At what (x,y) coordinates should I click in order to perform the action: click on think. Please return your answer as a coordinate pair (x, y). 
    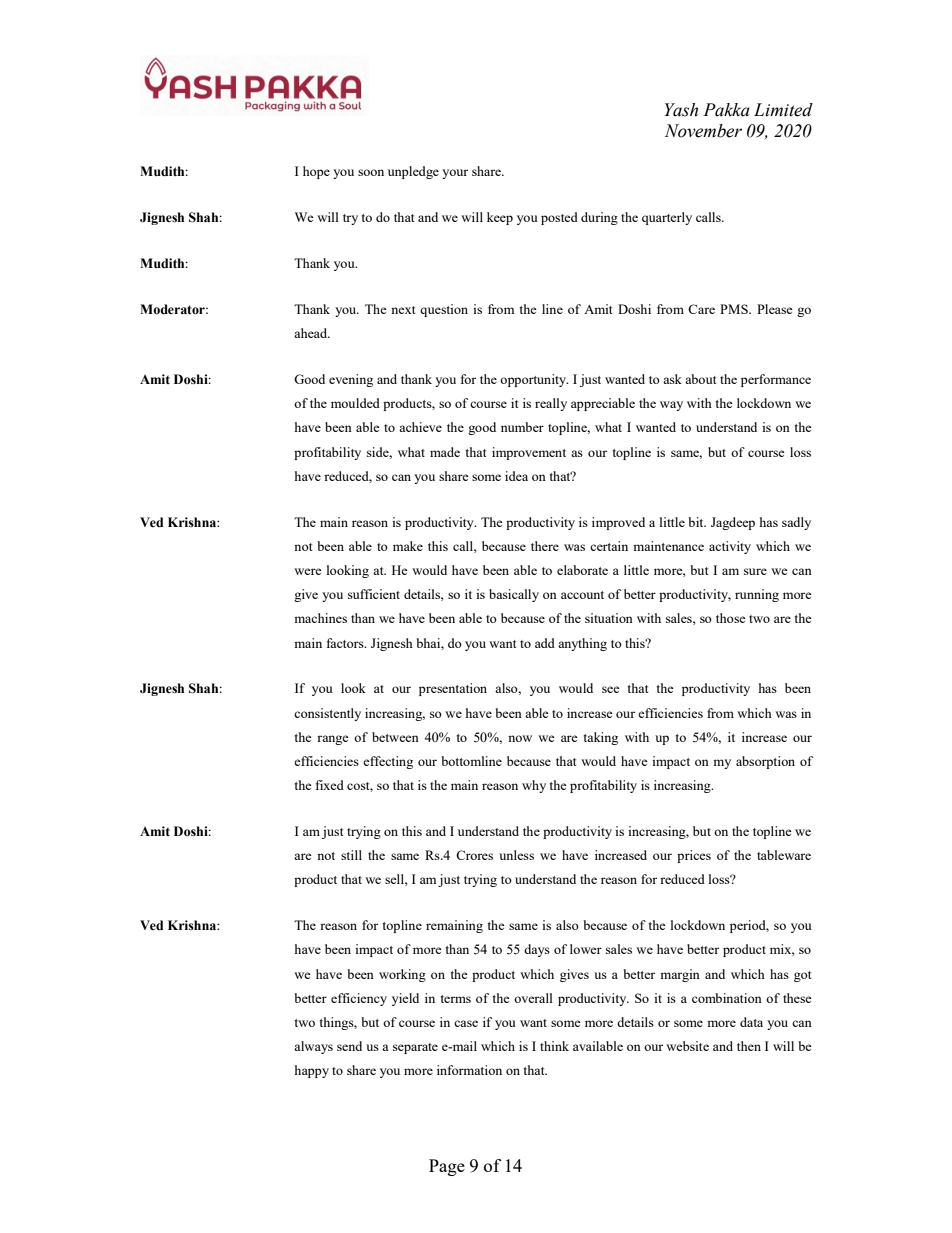
    Looking at the image, I should click on (554, 1046).
